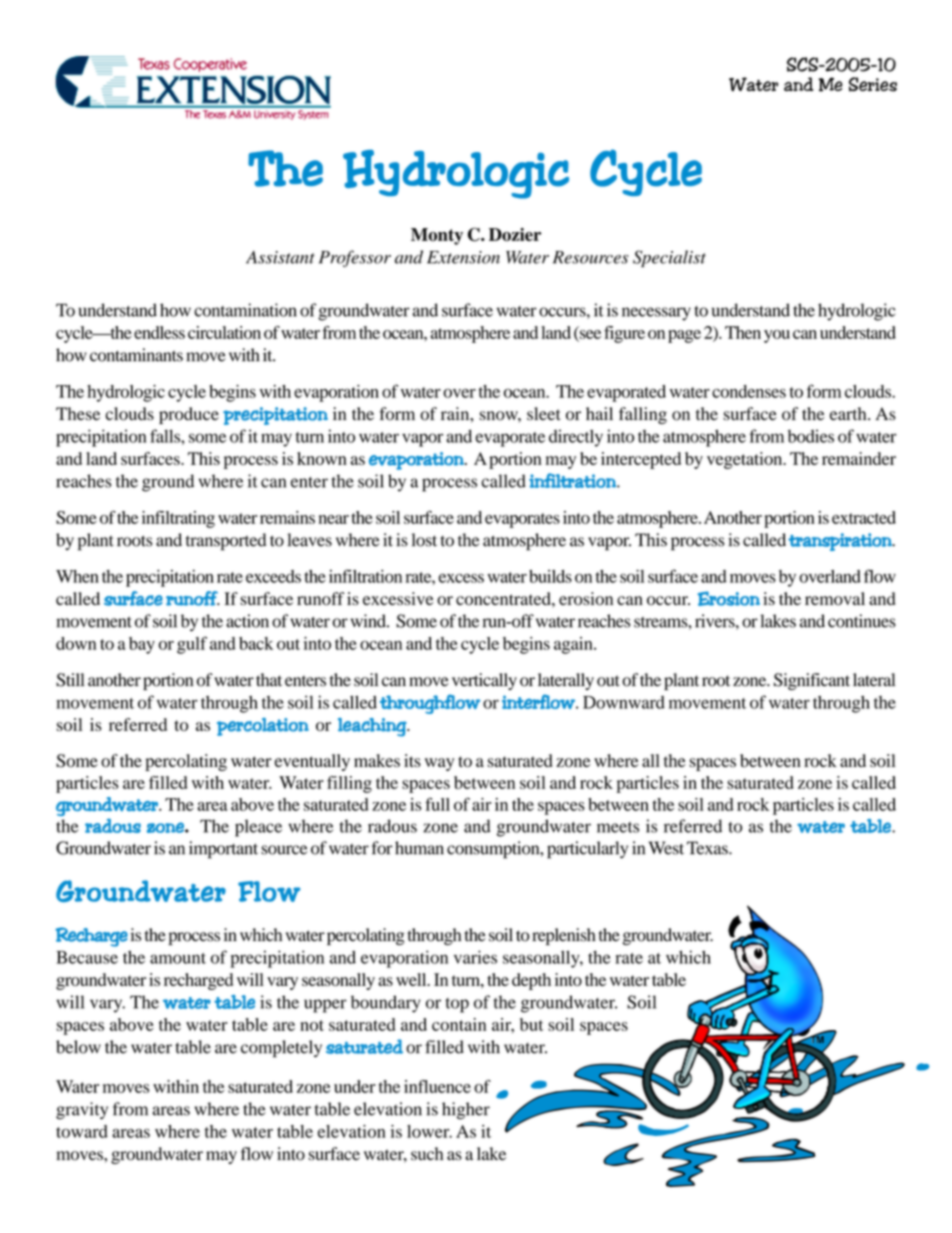  Describe the element at coordinates (223, 850) in the document. I see `important` at that location.
